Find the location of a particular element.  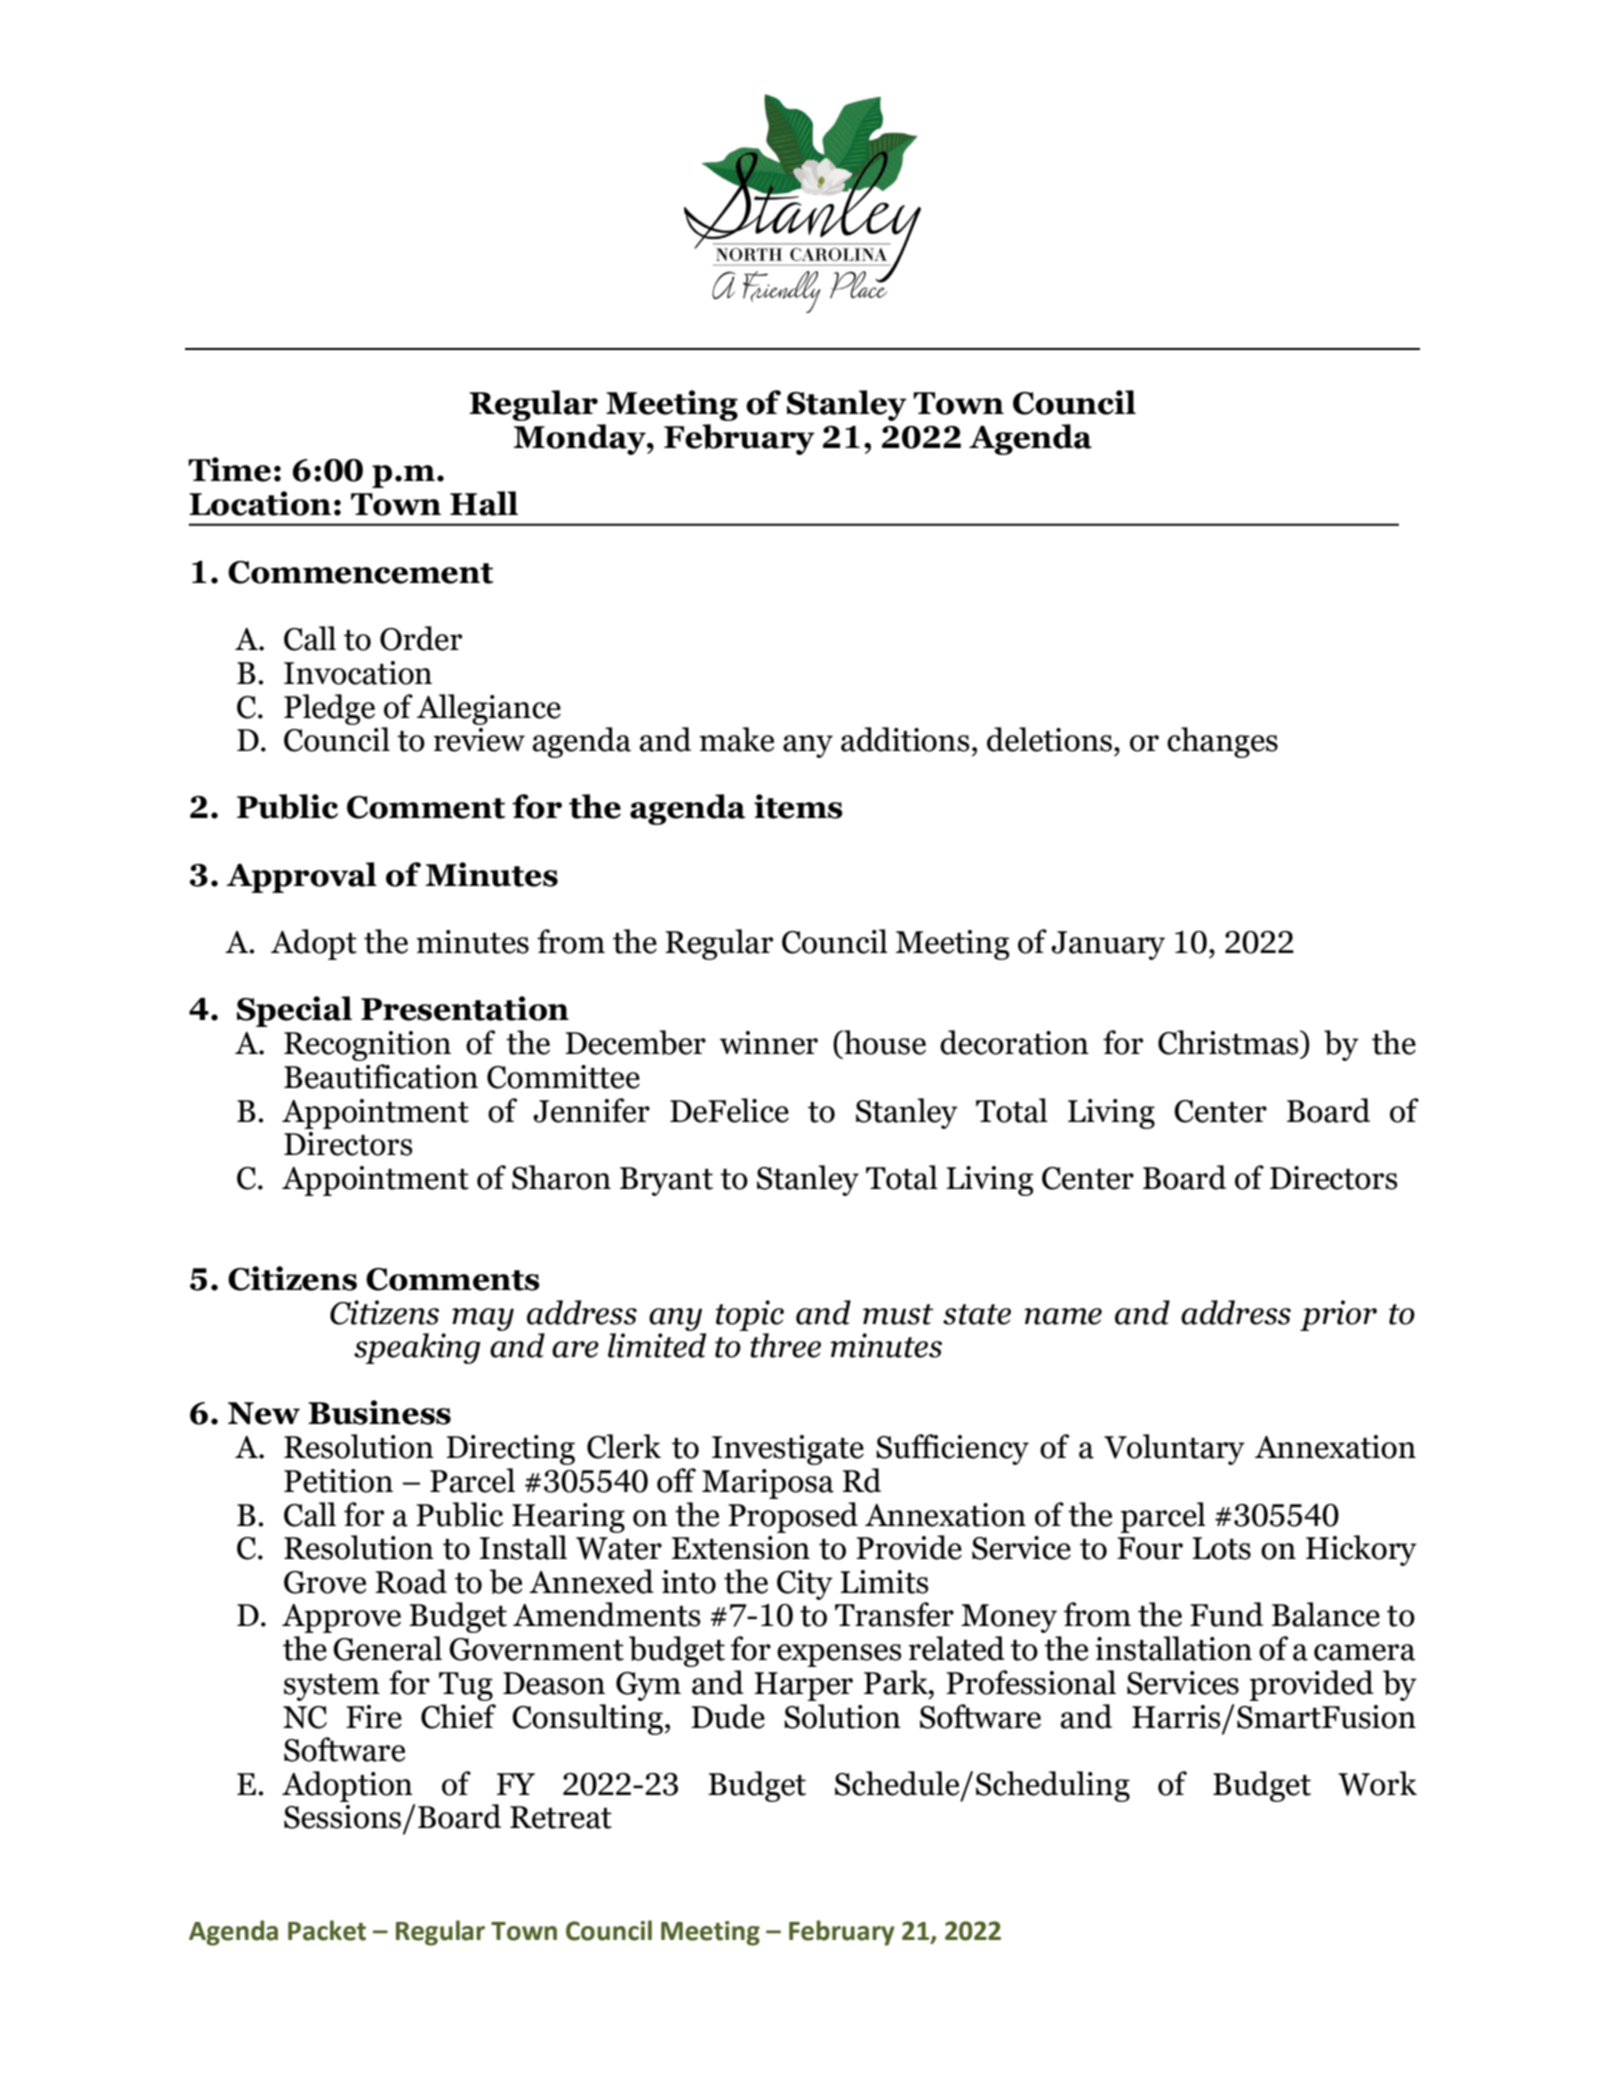

Approve is located at coordinates (341, 1618).
